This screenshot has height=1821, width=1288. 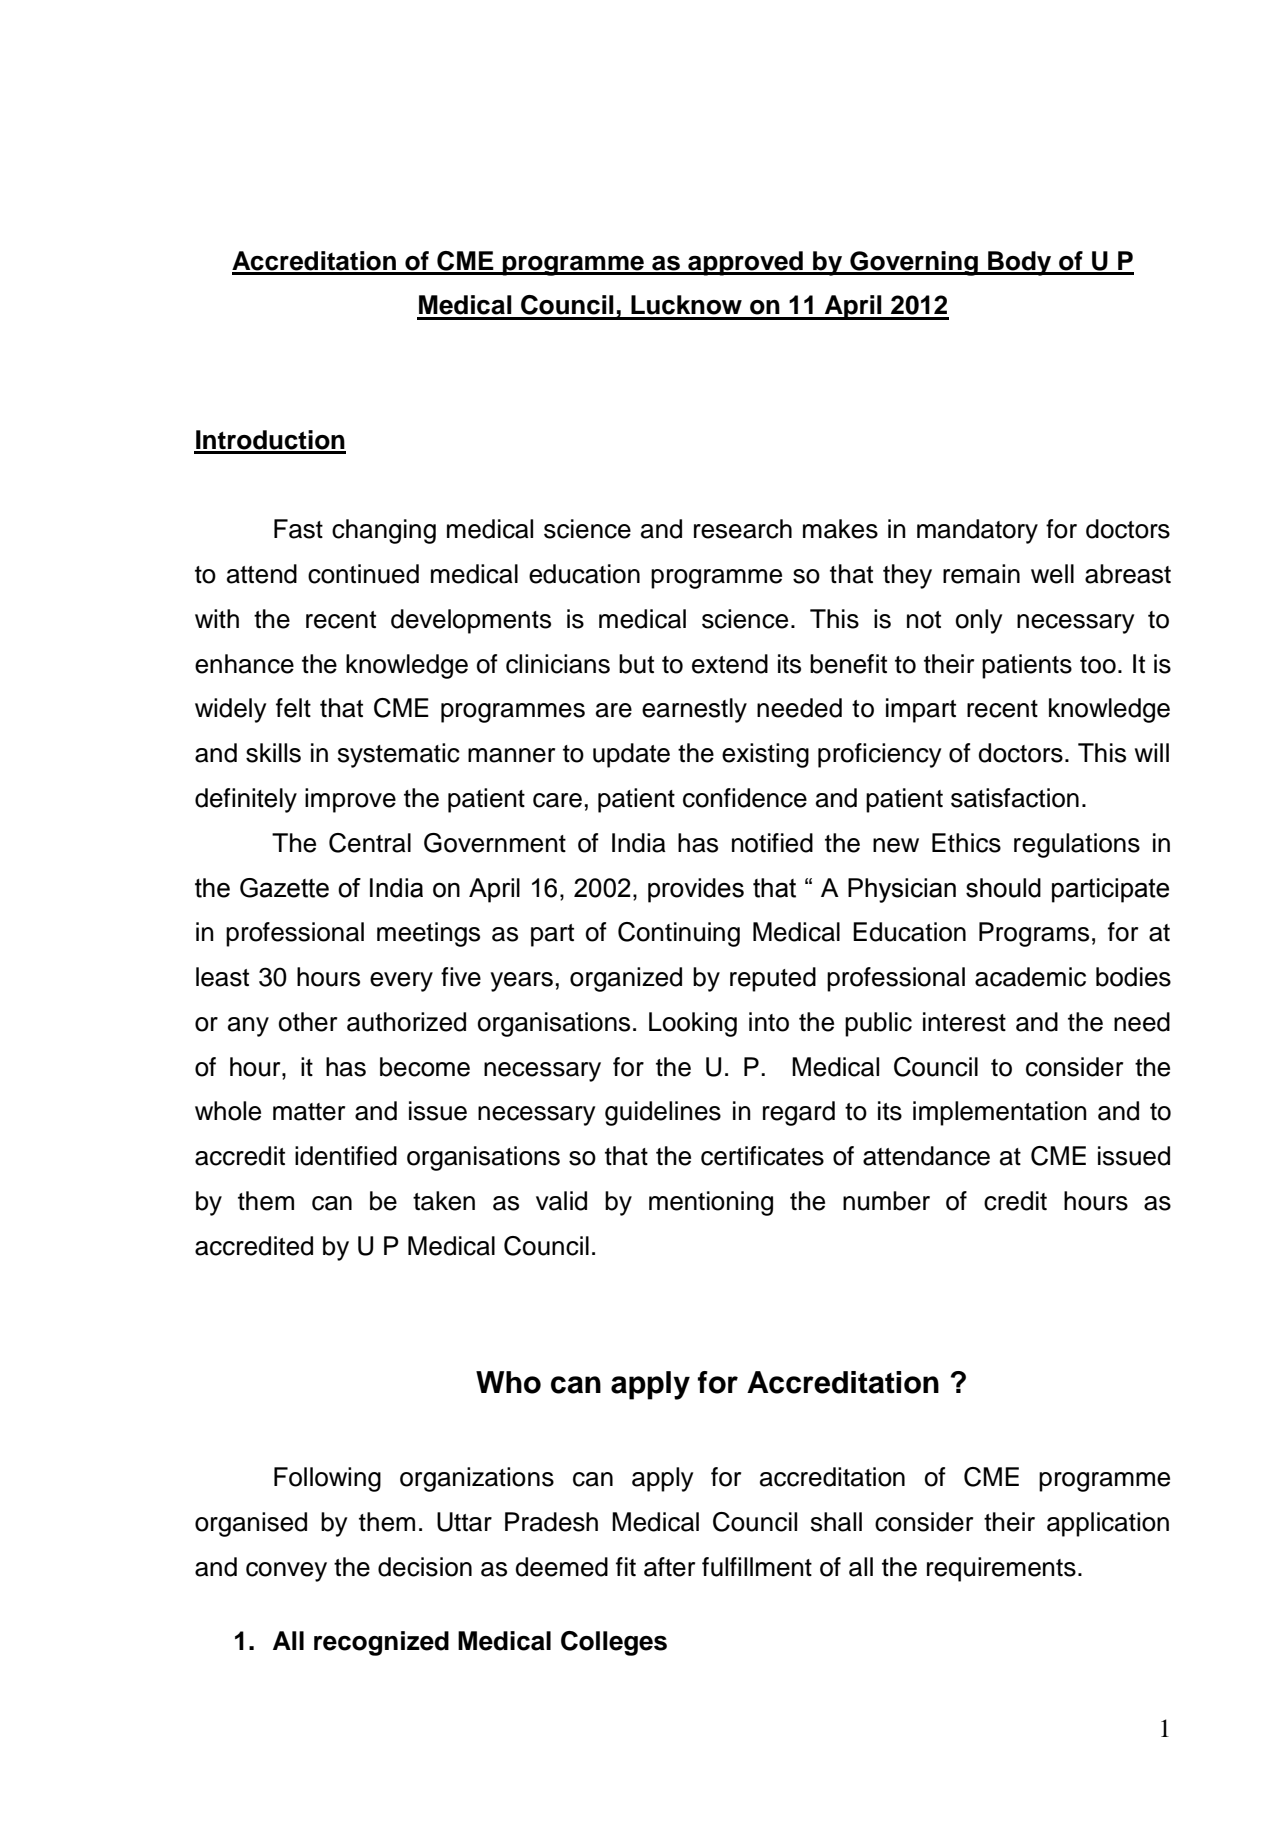 What do you see at coordinates (711, 1203) in the screenshot?
I see `mentioning` at bounding box center [711, 1203].
